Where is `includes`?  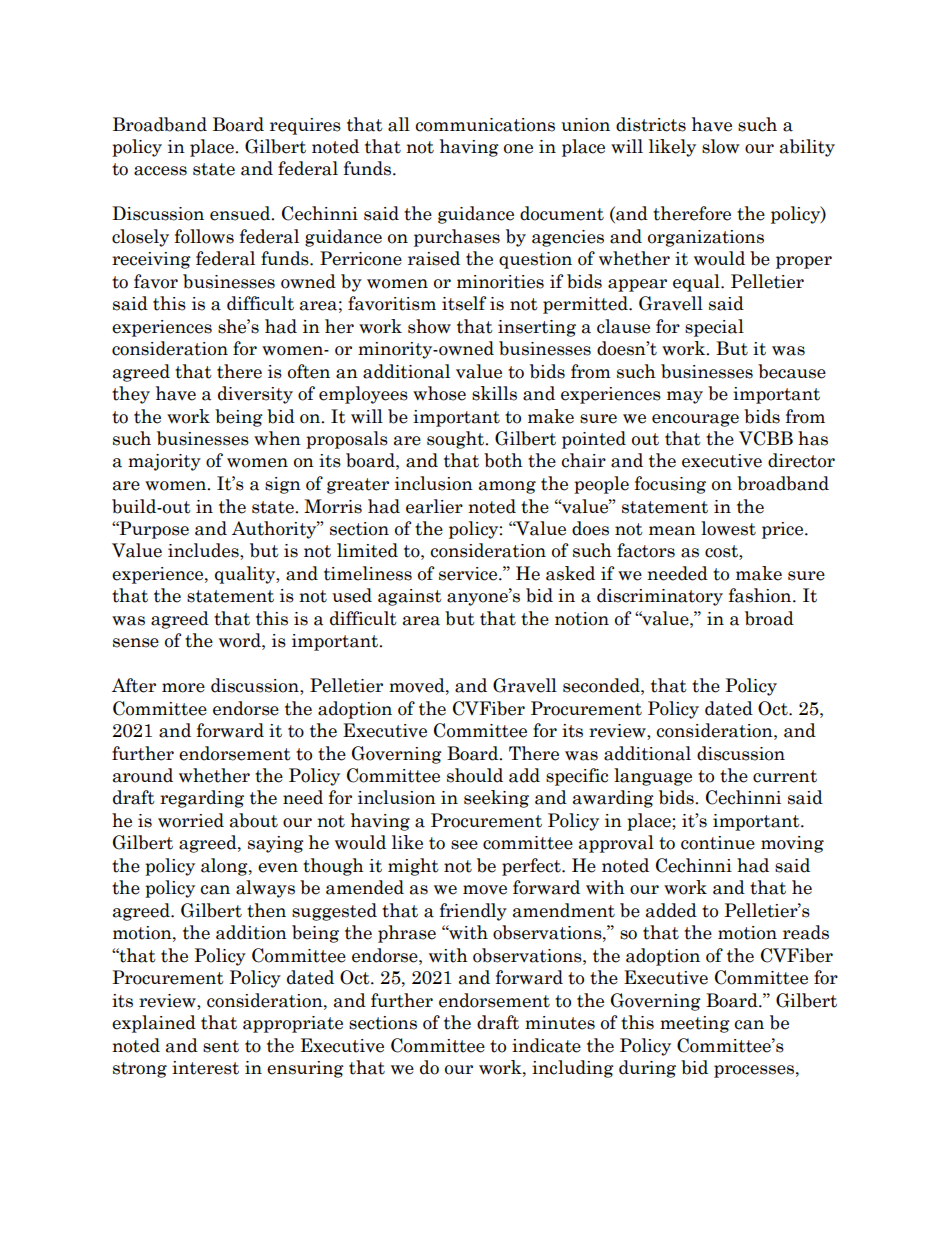
includes is located at coordinates (204, 551).
